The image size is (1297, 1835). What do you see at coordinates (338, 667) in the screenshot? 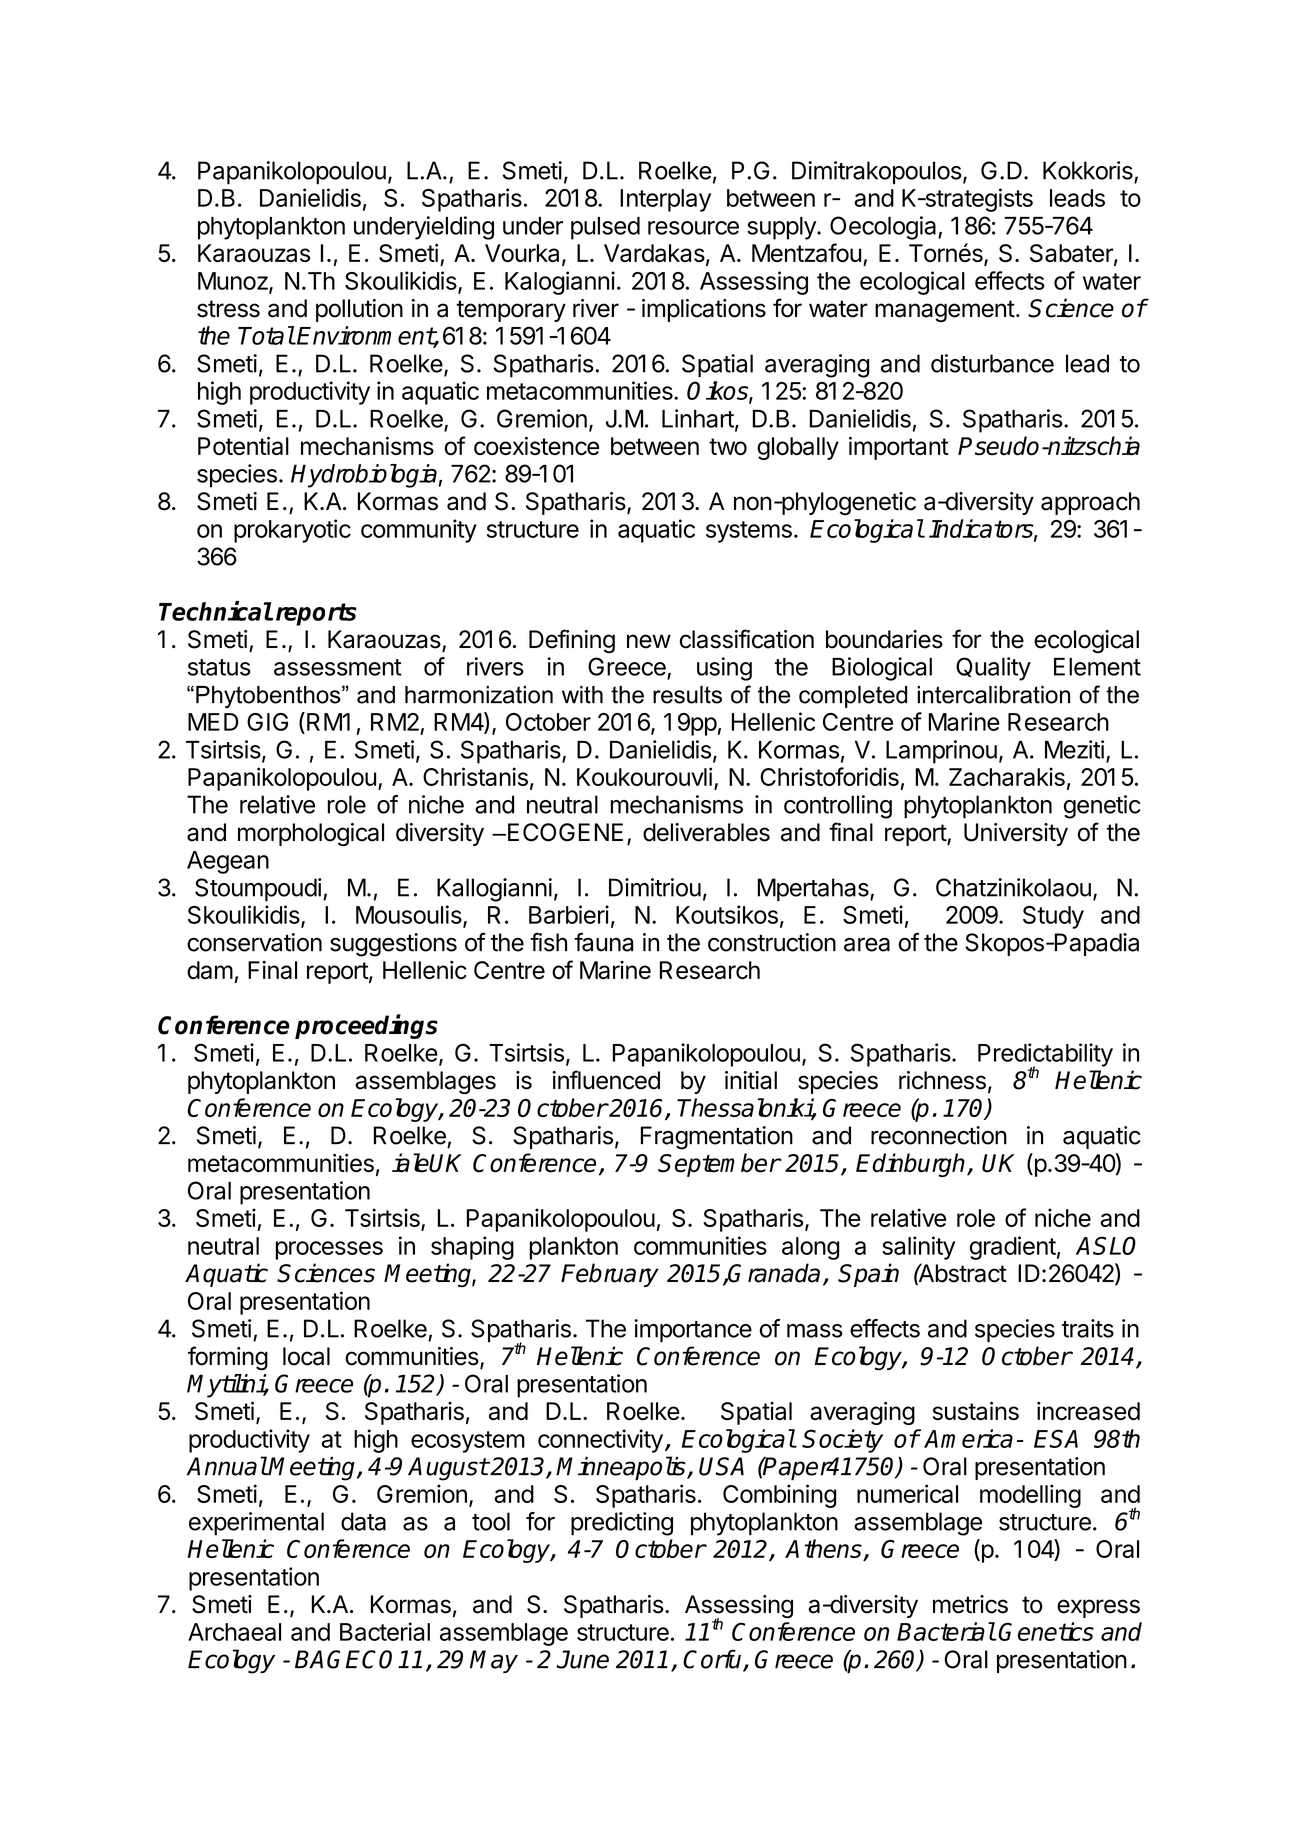
I see `assessment` at bounding box center [338, 667].
